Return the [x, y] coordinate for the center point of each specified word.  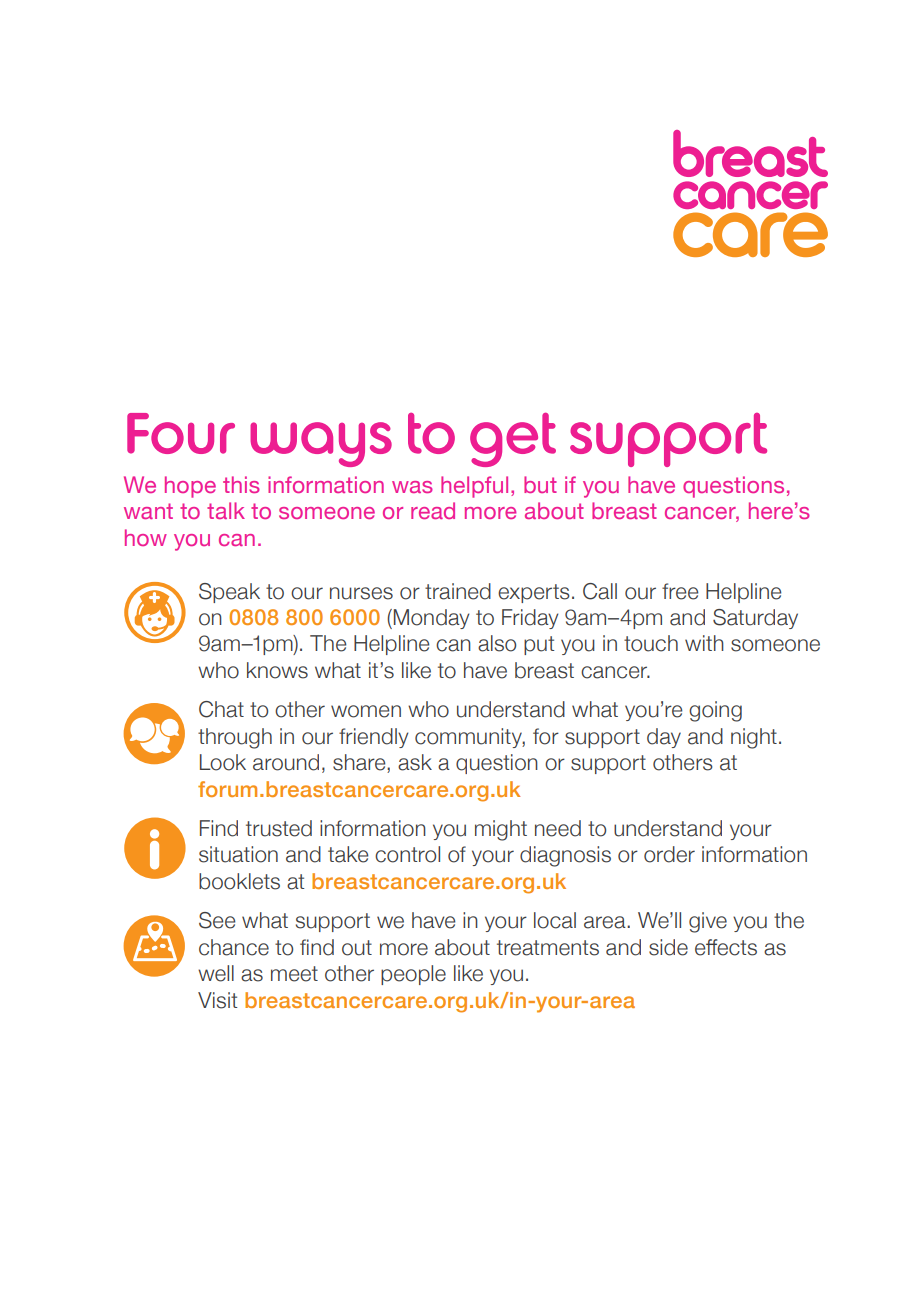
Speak [229, 593]
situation [238, 854]
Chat [221, 709]
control [407, 854]
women [366, 711]
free [680, 591]
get [513, 440]
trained [458, 591]
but [540, 484]
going [715, 711]
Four [181, 433]
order [669, 854]
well [216, 973]
